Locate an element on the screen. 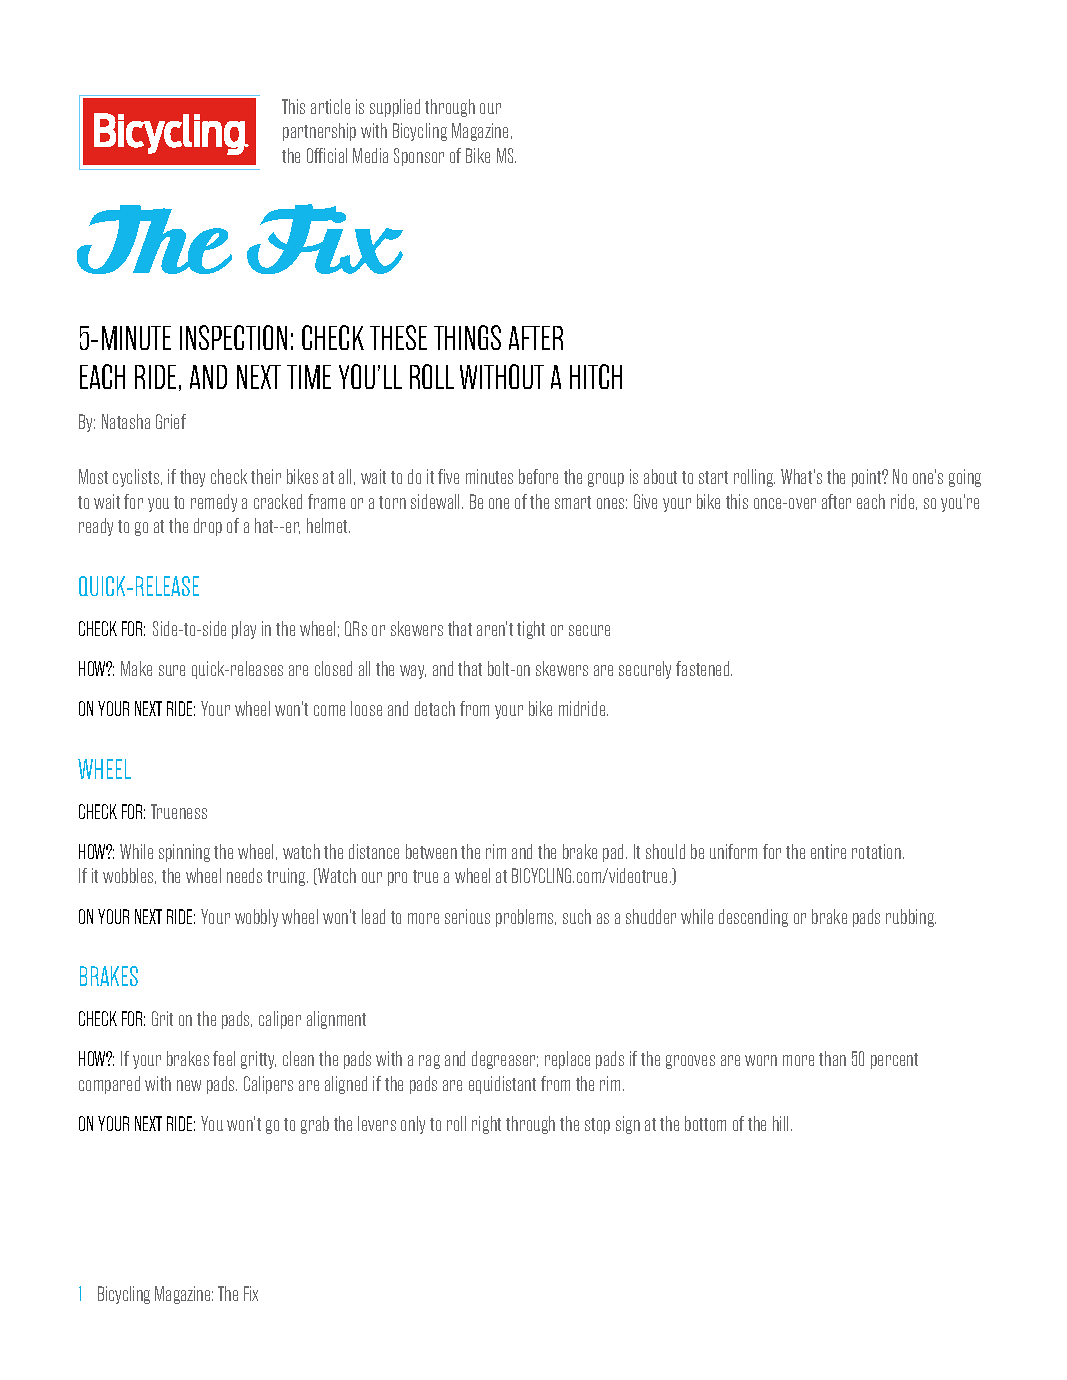 Image resolution: width=1067 pixels, height=1380 pixels. fastened is located at coordinates (704, 668).
